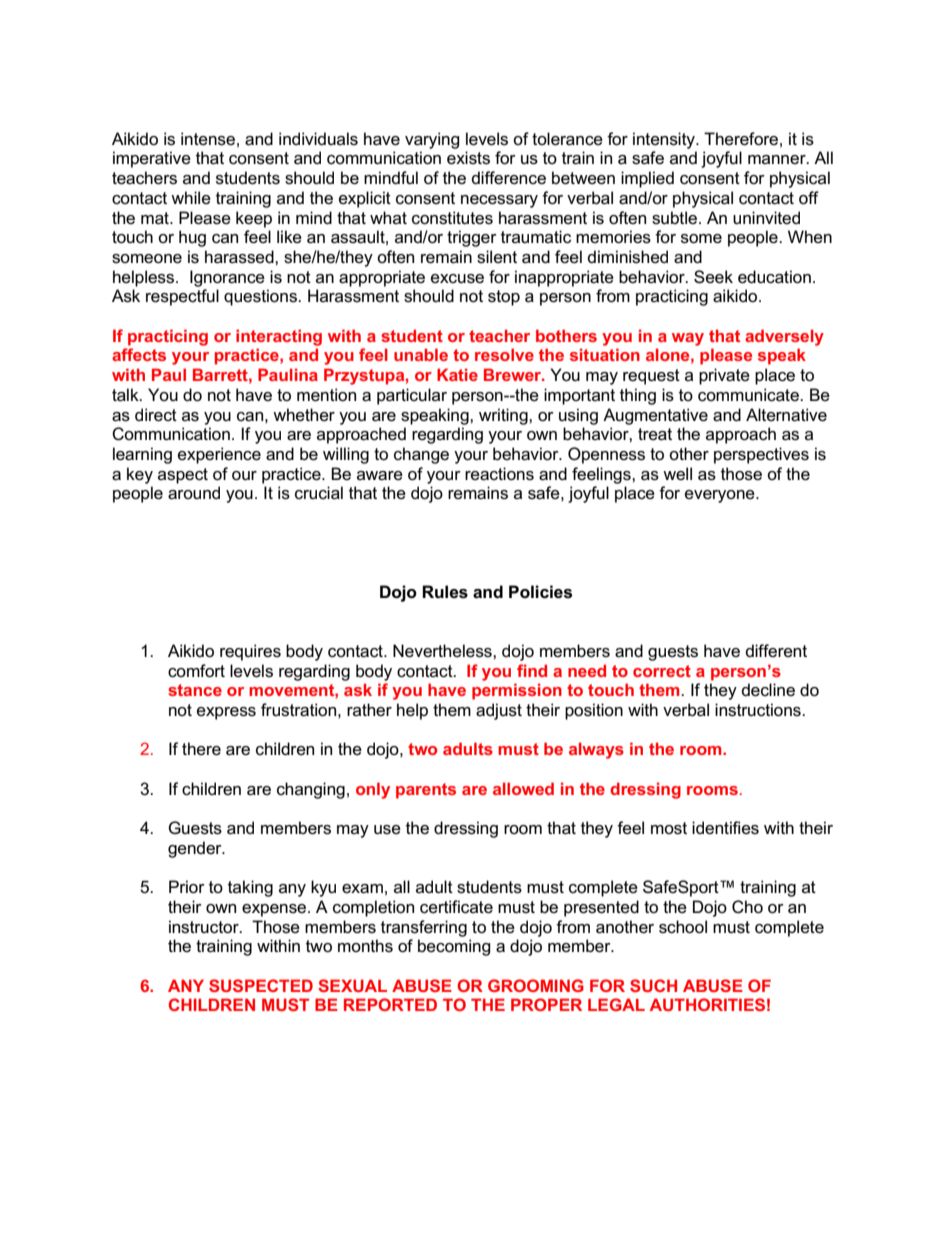  Describe the element at coordinates (724, 376) in the screenshot. I see `private` at that location.
